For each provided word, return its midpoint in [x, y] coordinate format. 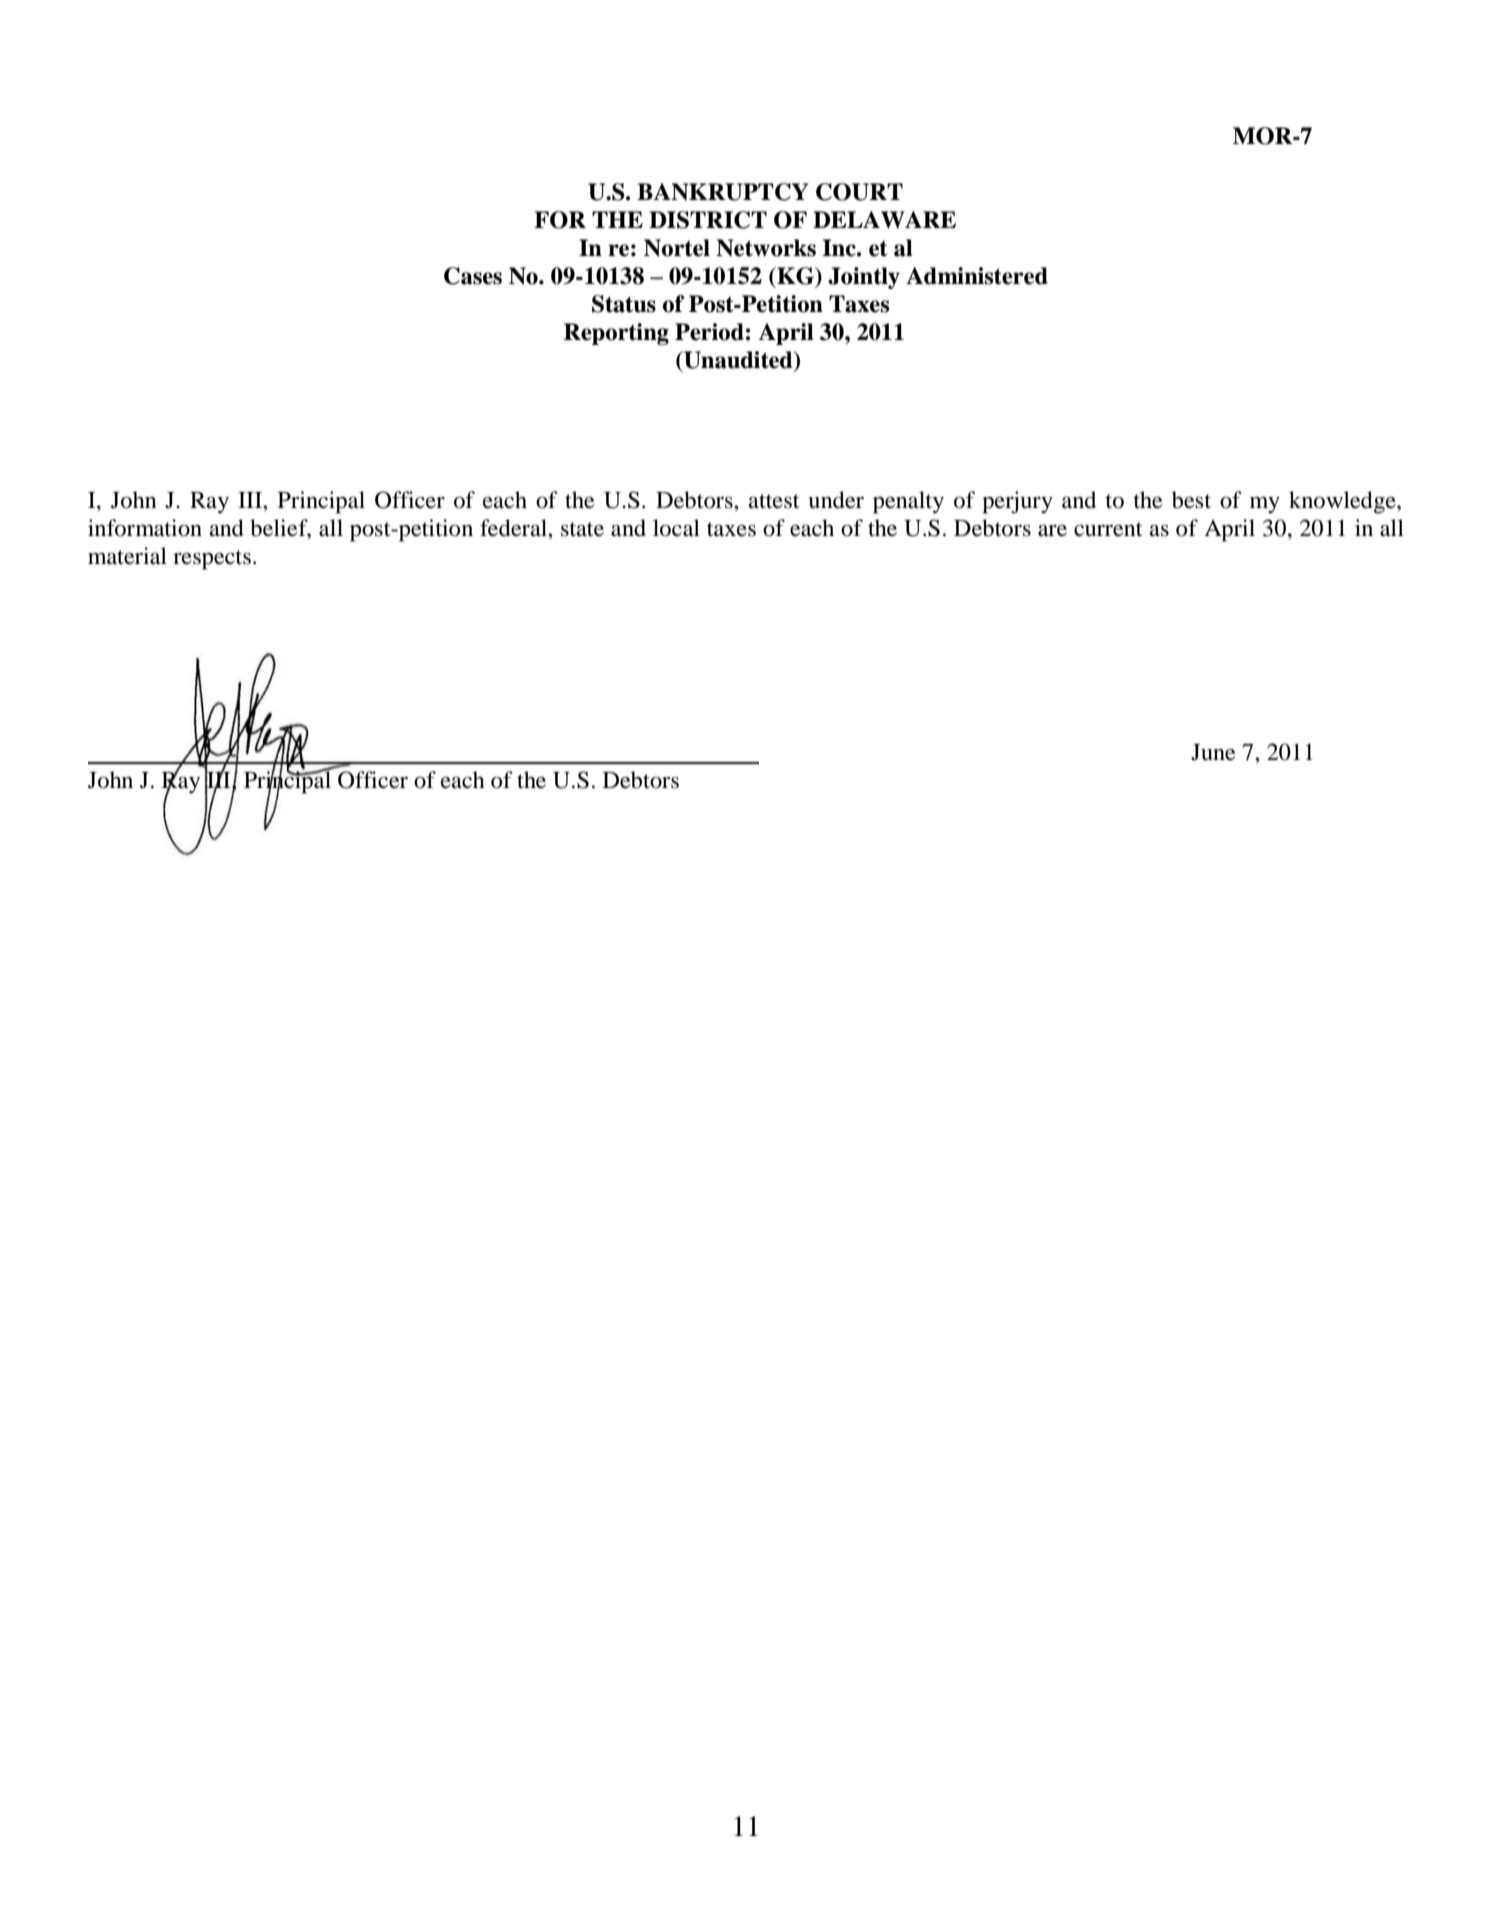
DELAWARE [884, 220]
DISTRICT [708, 220]
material [127, 556]
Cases [473, 276]
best [1191, 500]
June [1213, 752]
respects [212, 560]
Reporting [616, 334]
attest [774, 501]
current [1108, 529]
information [145, 528]
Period [709, 332]
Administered [977, 276]
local [676, 528]
